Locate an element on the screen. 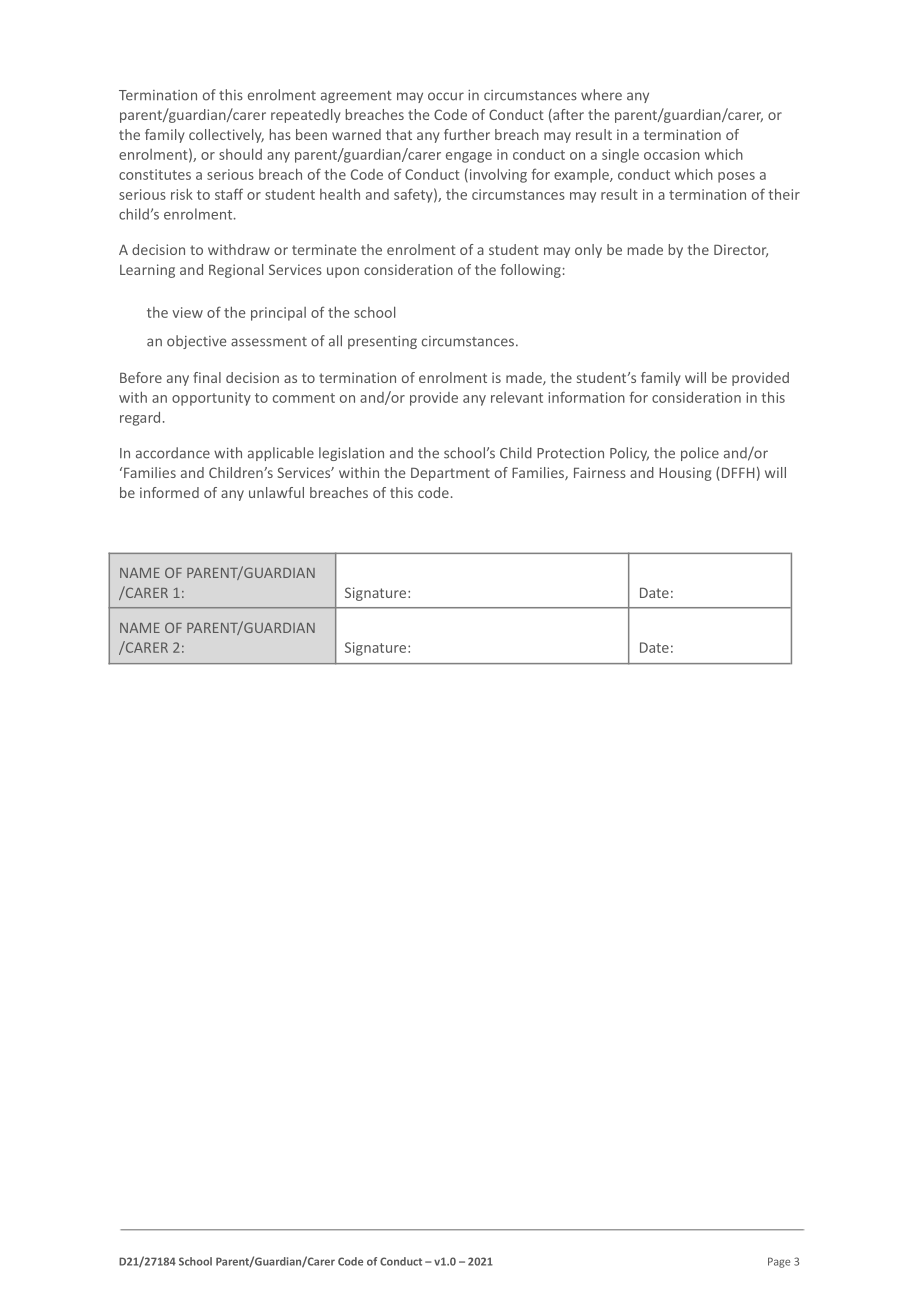 Image resolution: width=924 pixels, height=1307 pixels. Department is located at coordinates (450, 474).
